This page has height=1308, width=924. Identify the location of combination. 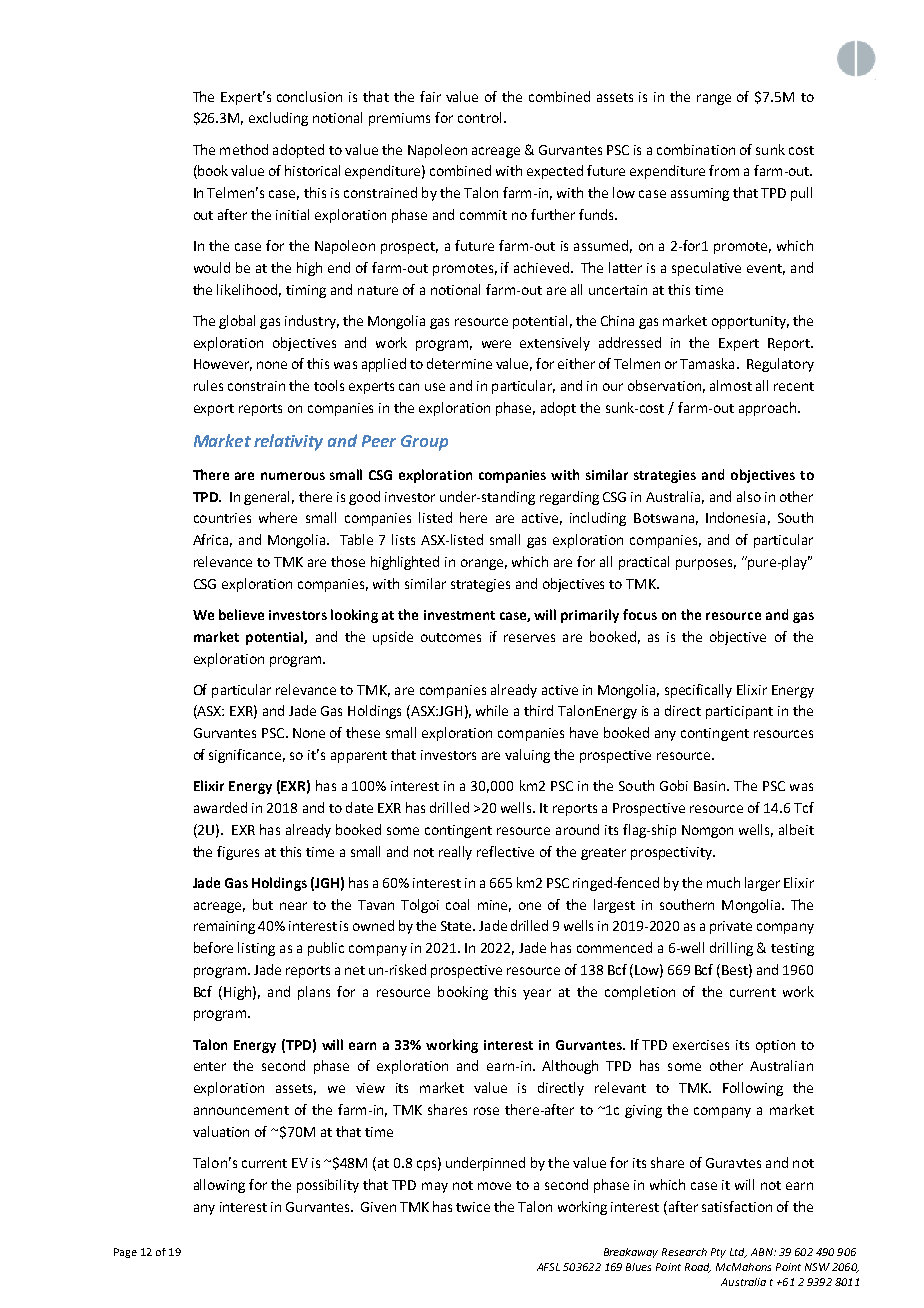
(696, 149).
